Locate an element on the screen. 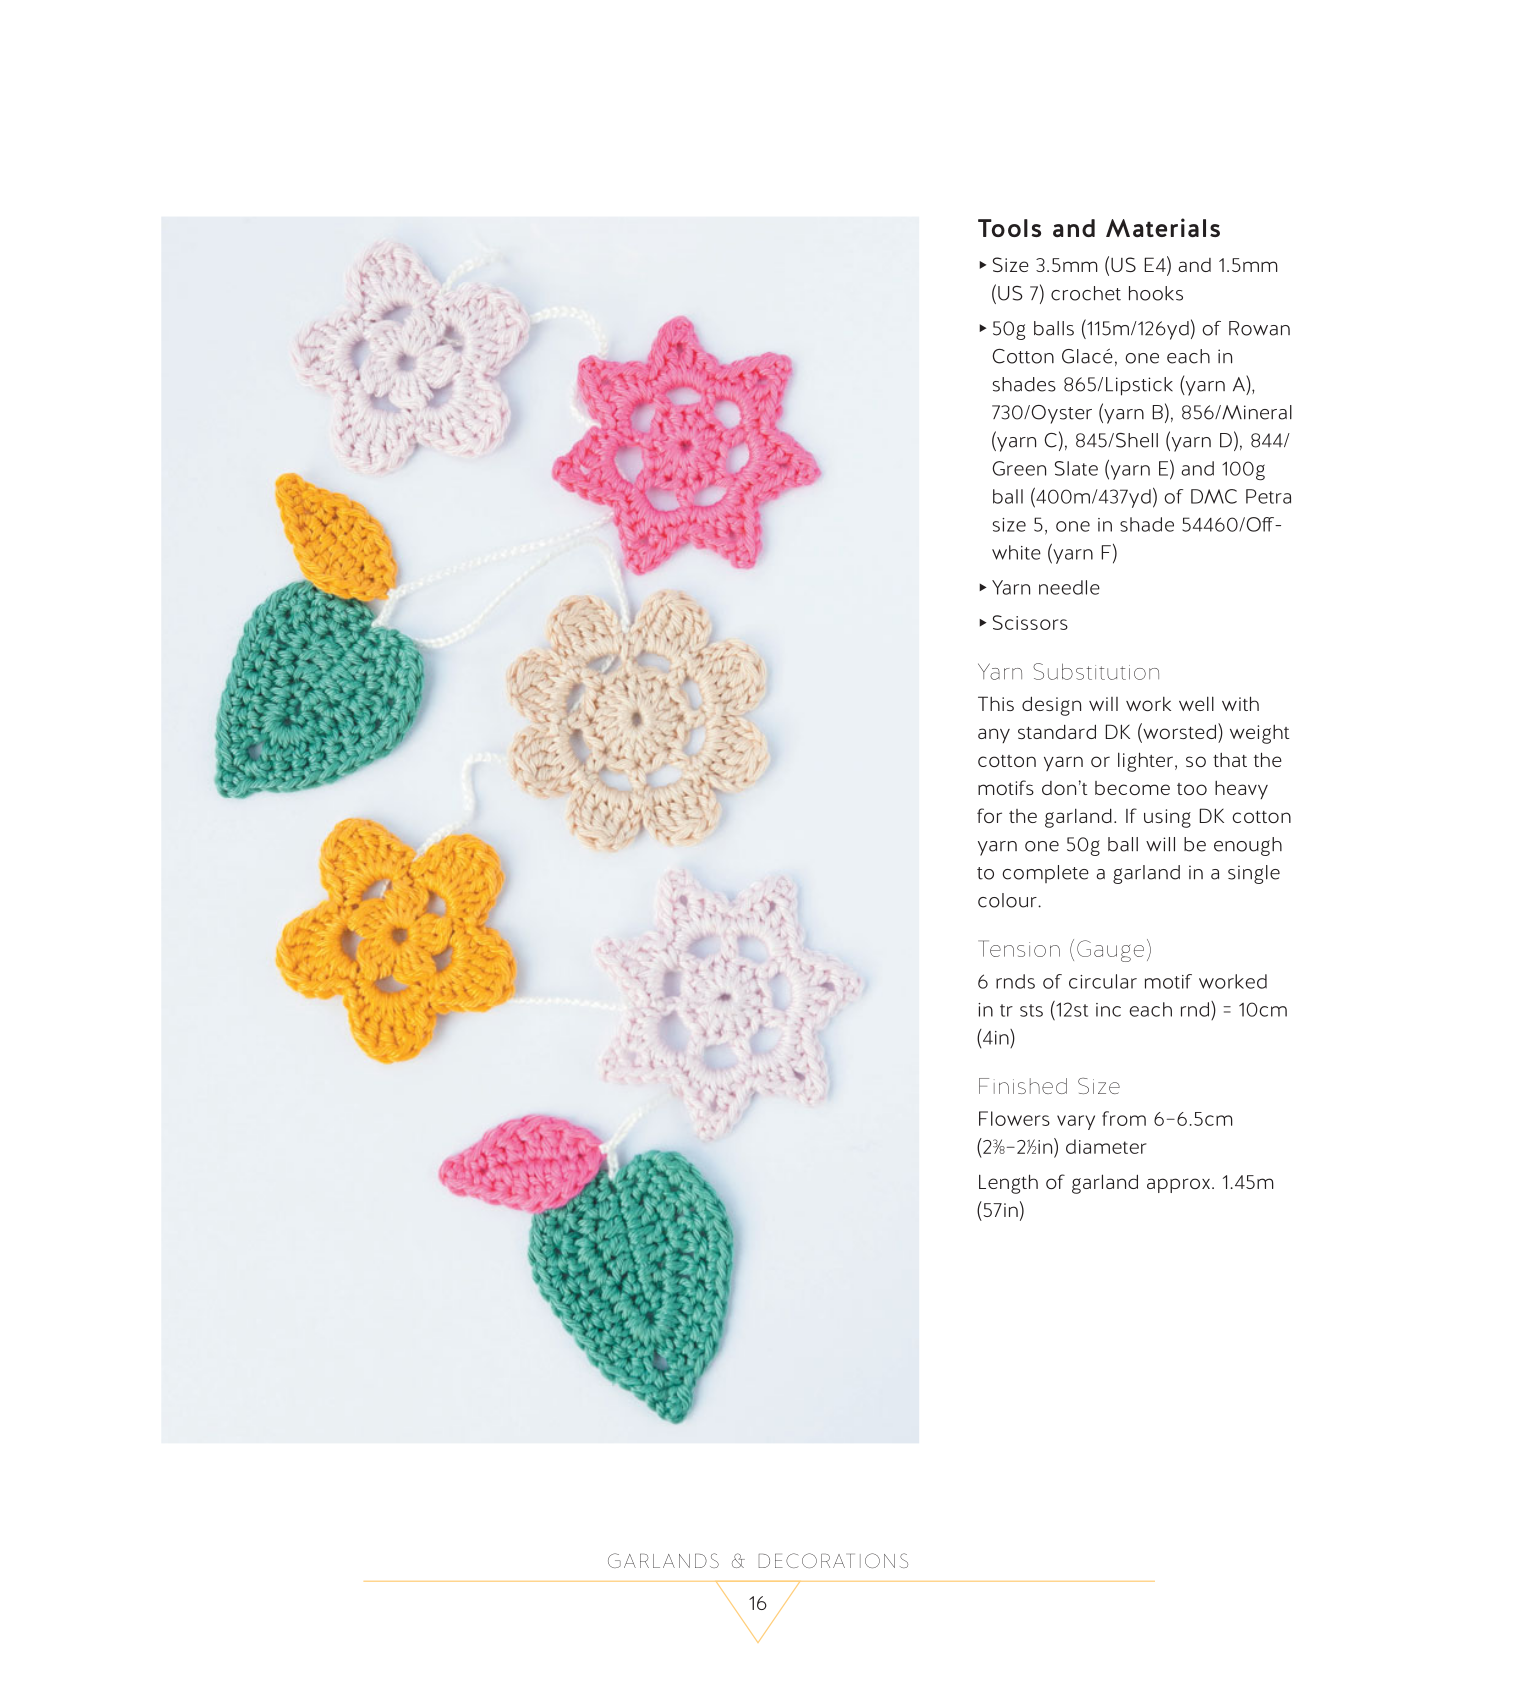  complete is located at coordinates (1045, 874).
